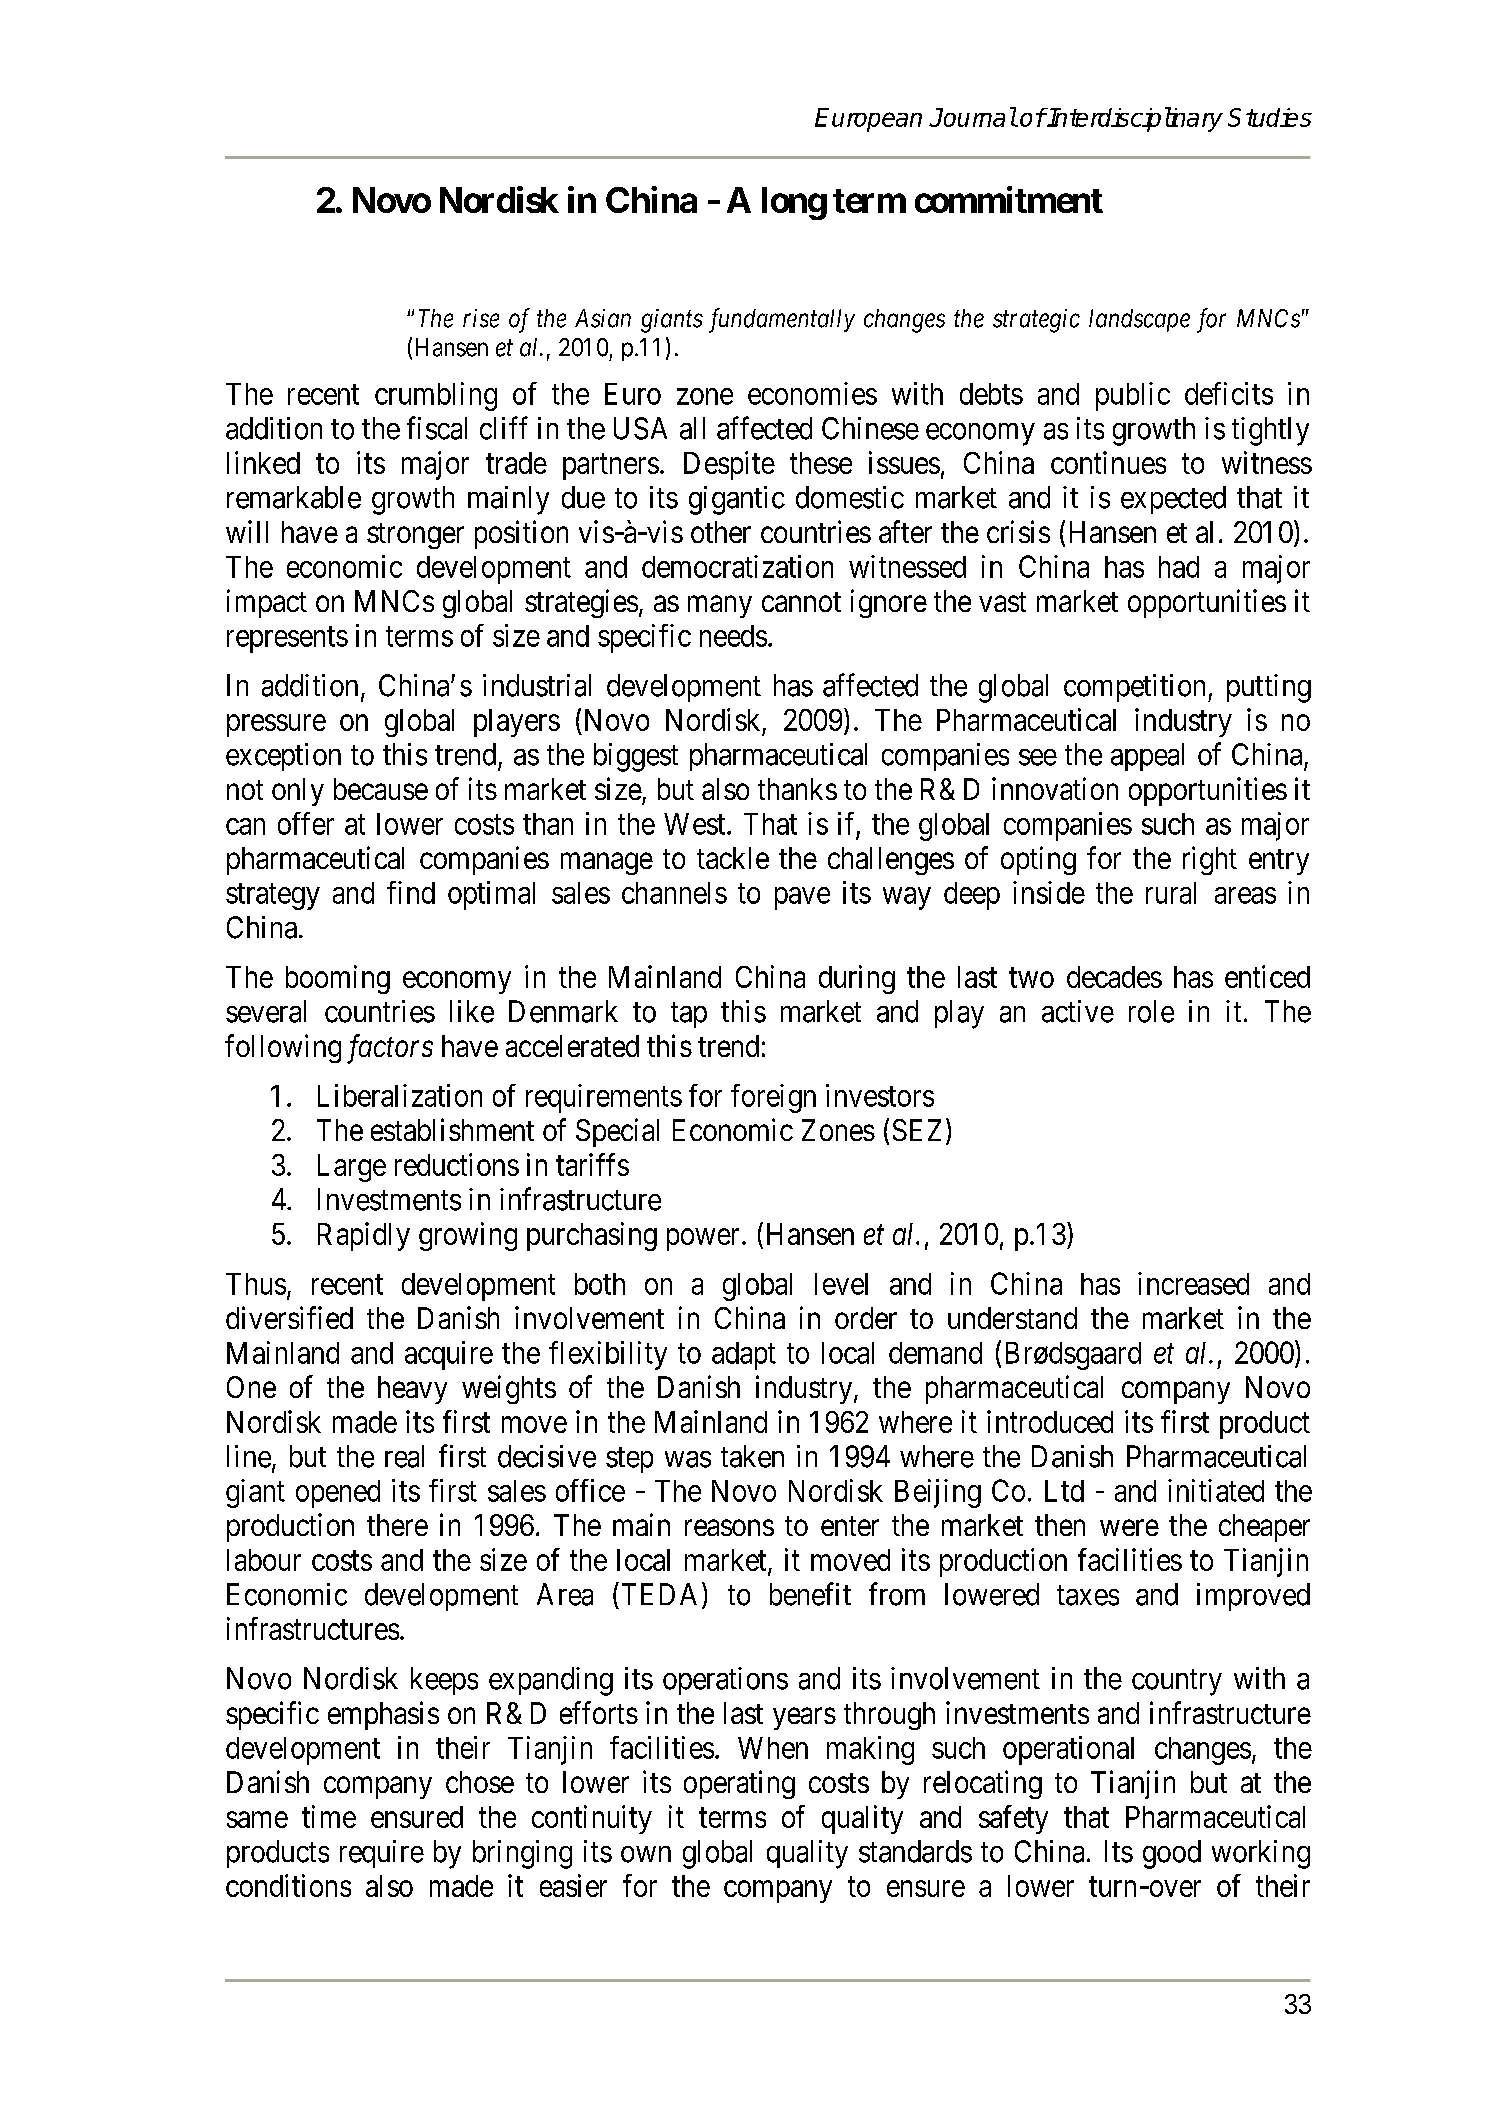  I want to click on fundamentally, so click(782, 320).
